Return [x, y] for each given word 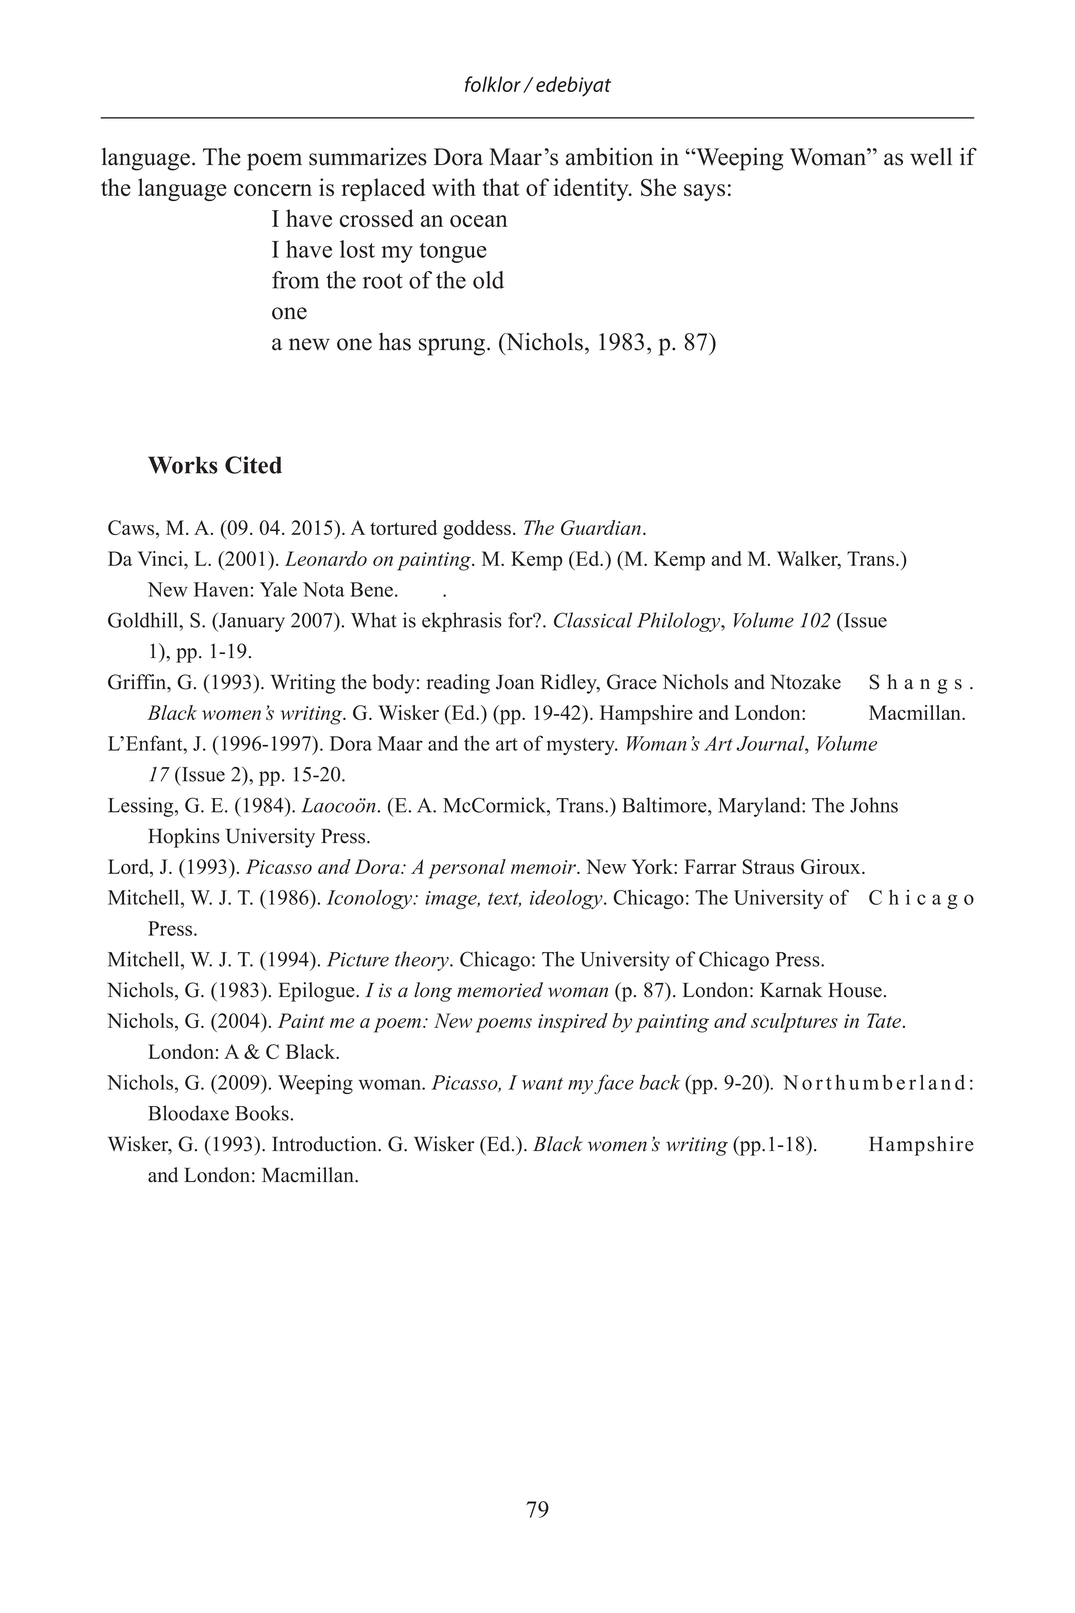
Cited [253, 465]
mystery [582, 746]
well [931, 157]
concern [273, 190]
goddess [477, 530]
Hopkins [184, 838]
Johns [874, 805]
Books [262, 1113]
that [500, 187]
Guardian [601, 527]
